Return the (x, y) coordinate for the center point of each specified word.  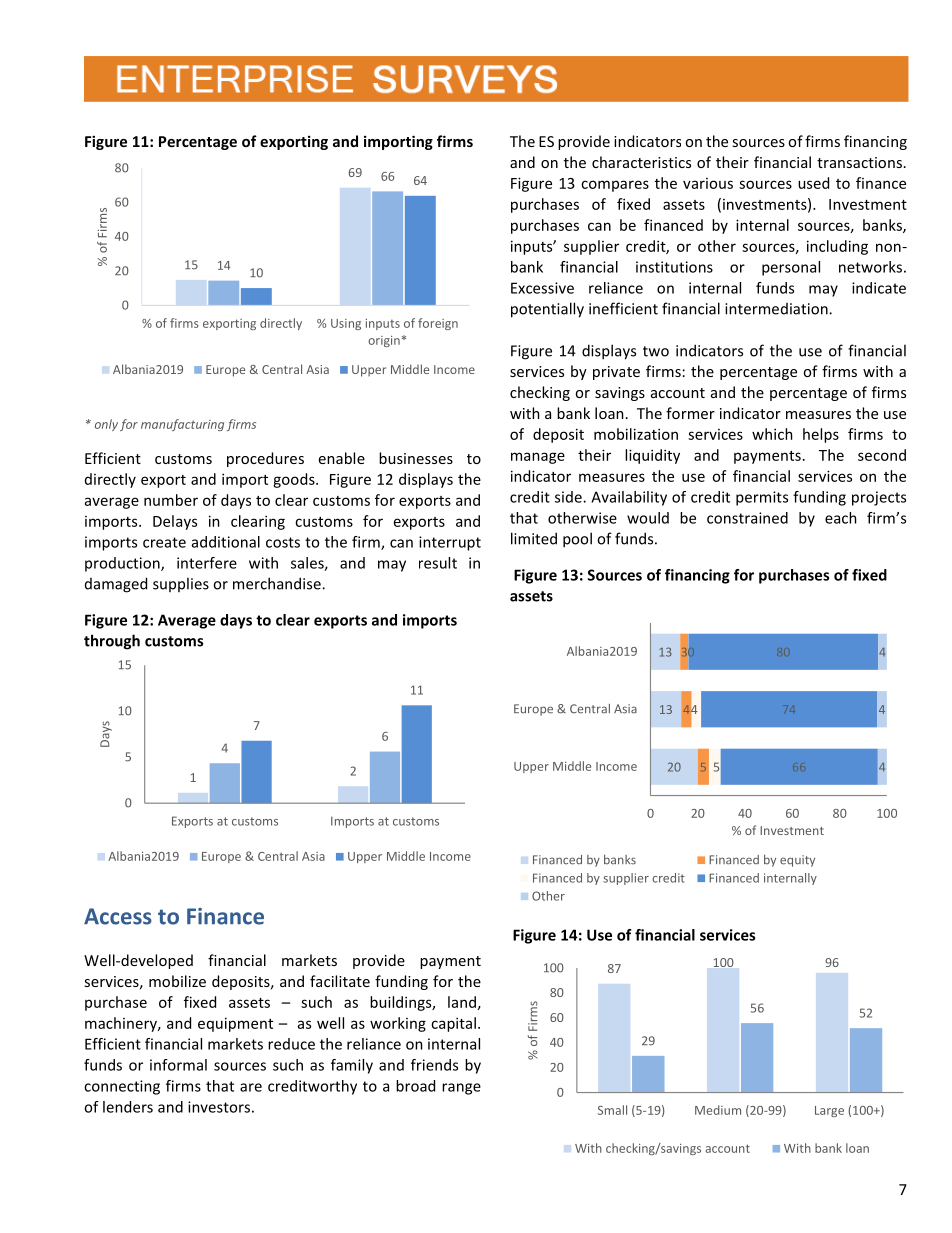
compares (615, 186)
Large (829, 1111)
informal (178, 1065)
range (461, 1089)
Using (346, 324)
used (813, 183)
